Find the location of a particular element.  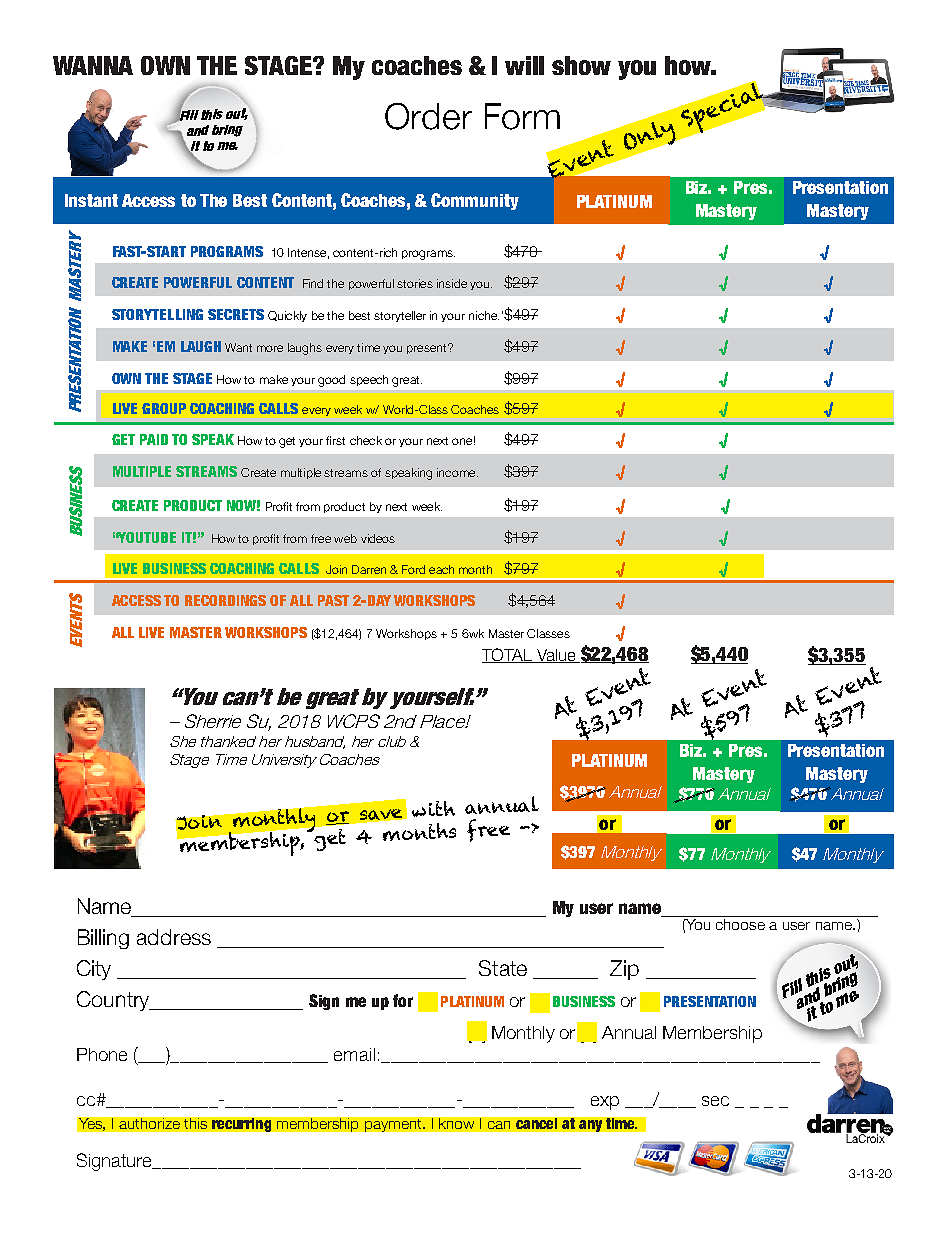

income is located at coordinates (457, 472).
